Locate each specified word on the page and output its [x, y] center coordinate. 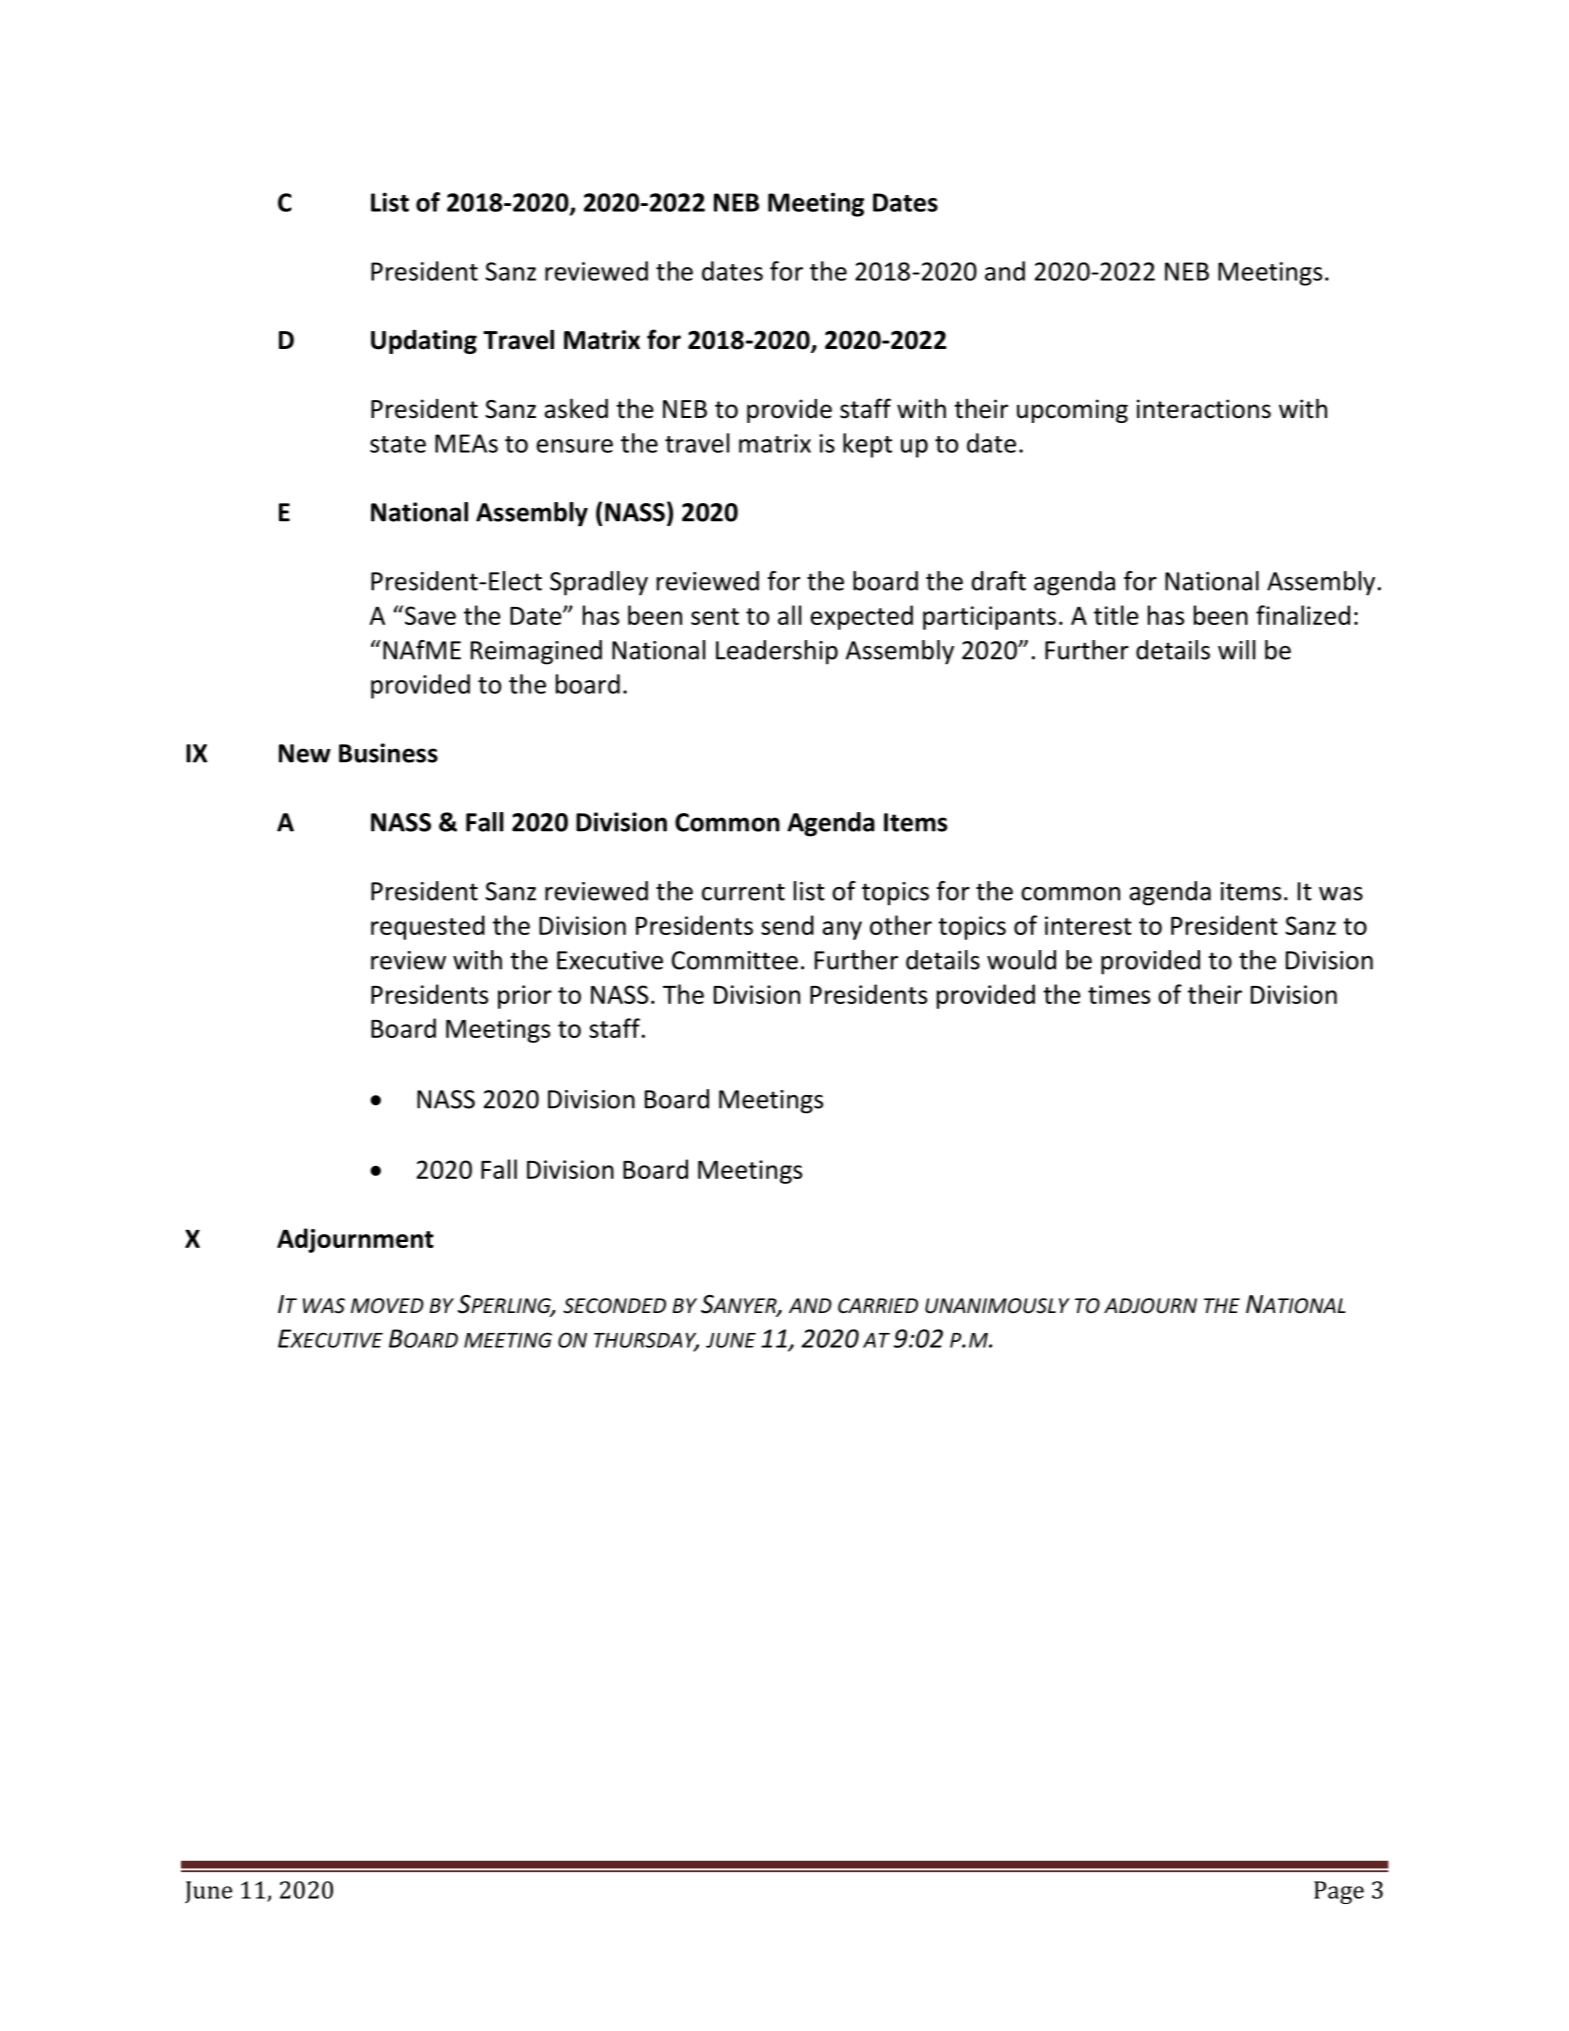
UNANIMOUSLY [997, 1306]
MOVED [387, 1306]
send [787, 925]
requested [428, 927]
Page [1339, 1892]
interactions [1204, 409]
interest [1088, 925]
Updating [424, 342]
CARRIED [878, 1305]
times [1119, 994]
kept [867, 445]
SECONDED [614, 1306]
